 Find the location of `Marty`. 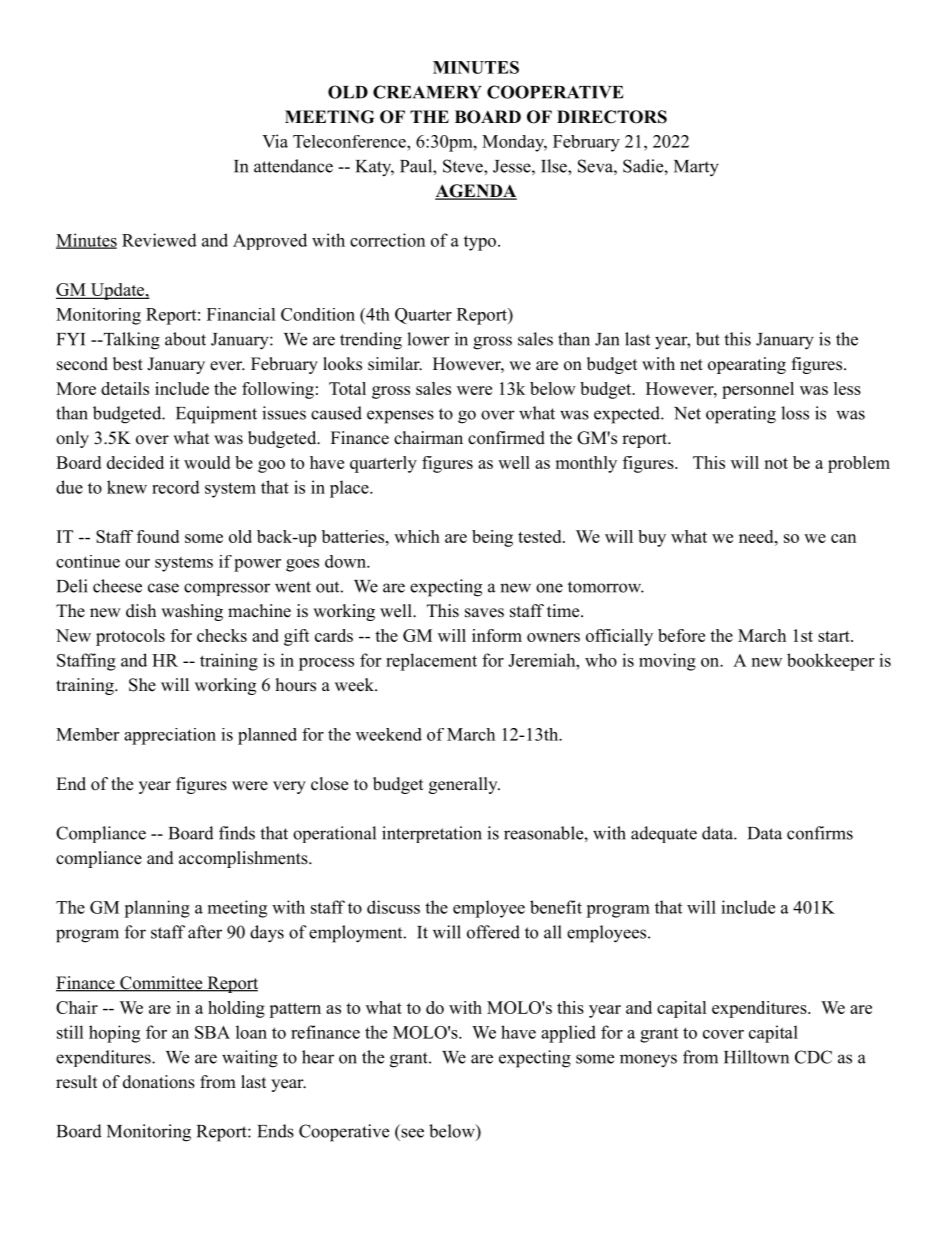

Marty is located at coordinates (696, 168).
